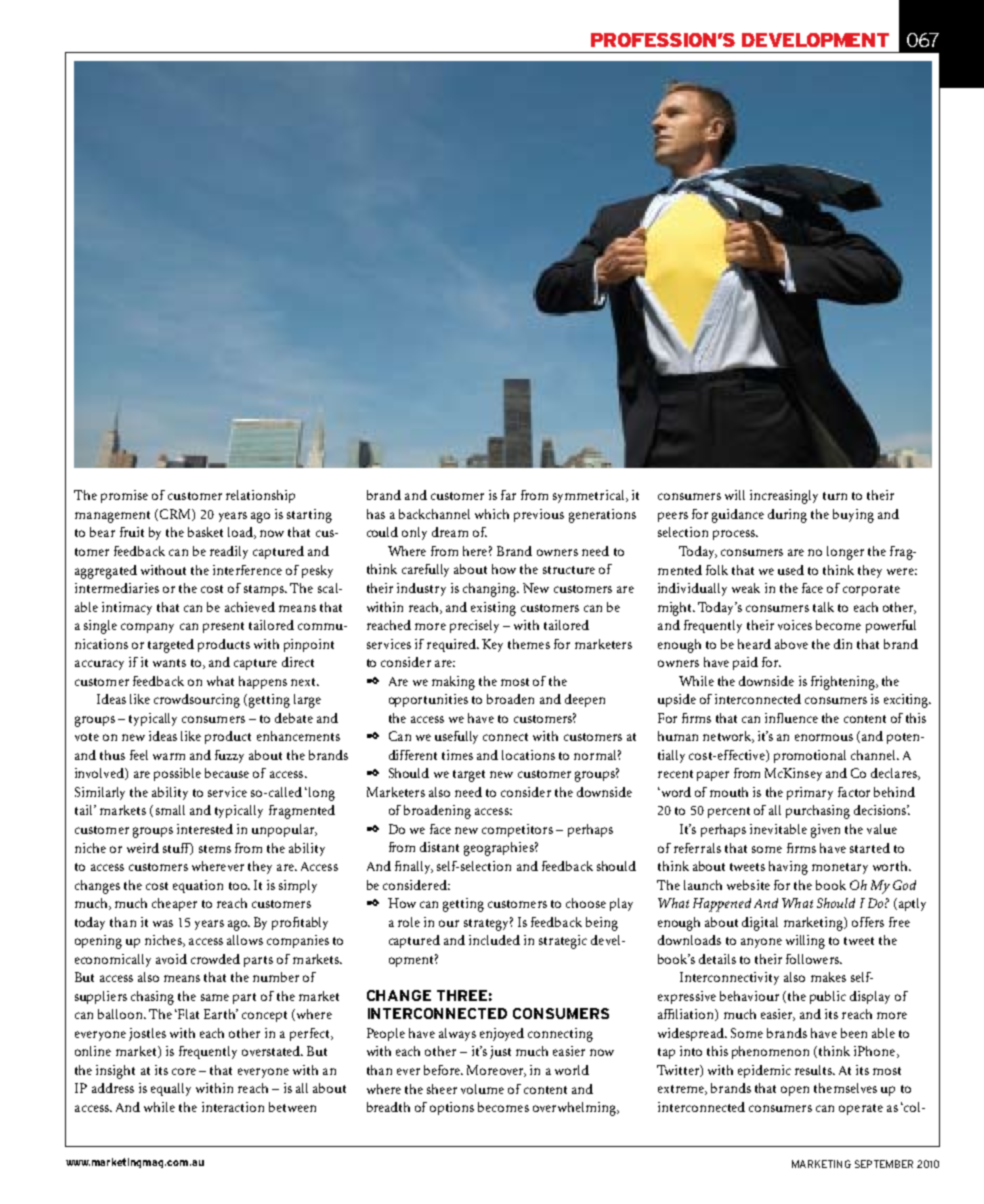  Describe the element at coordinates (791, 718) in the screenshot. I see `influence` at that location.
